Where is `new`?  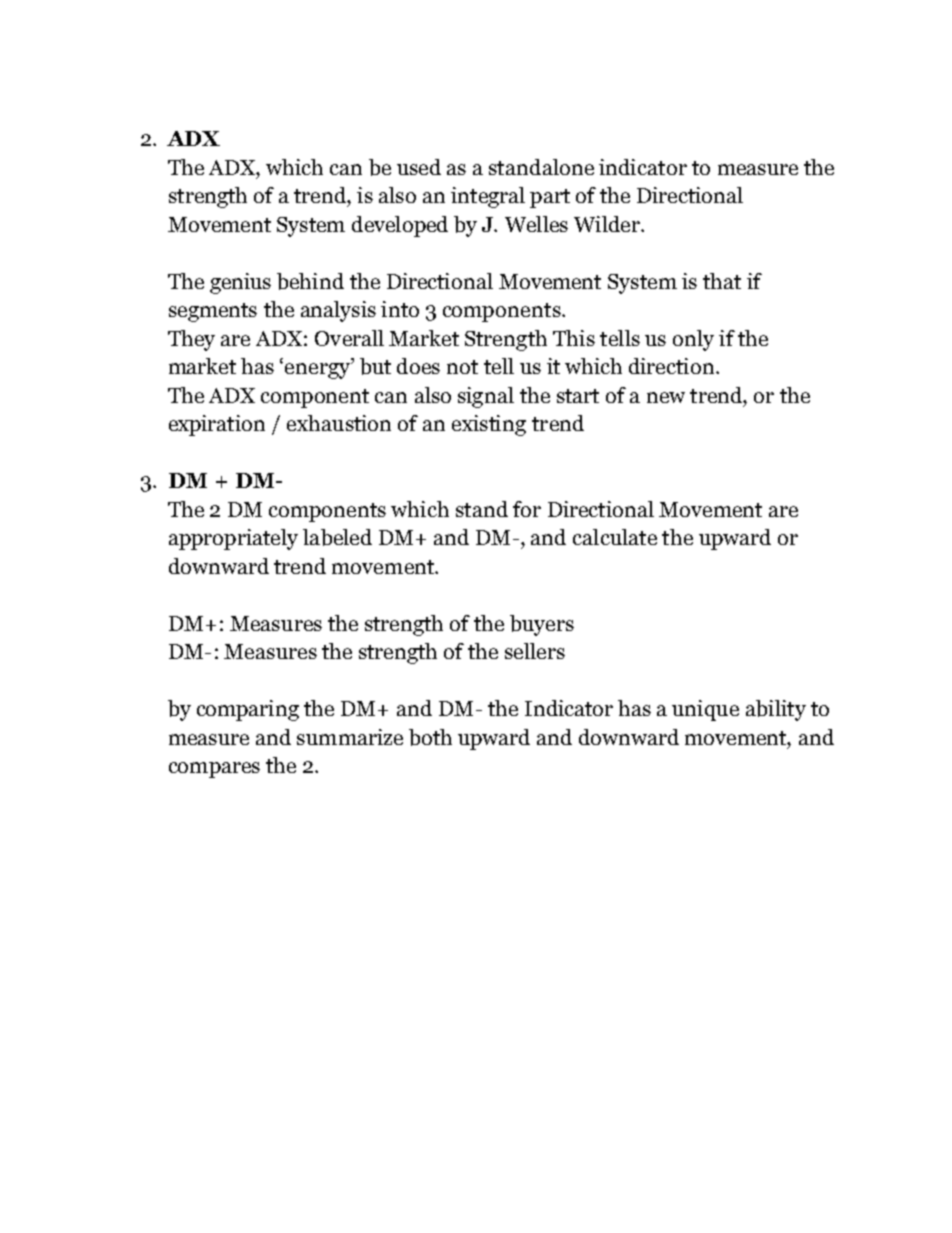 new is located at coordinates (666, 397).
